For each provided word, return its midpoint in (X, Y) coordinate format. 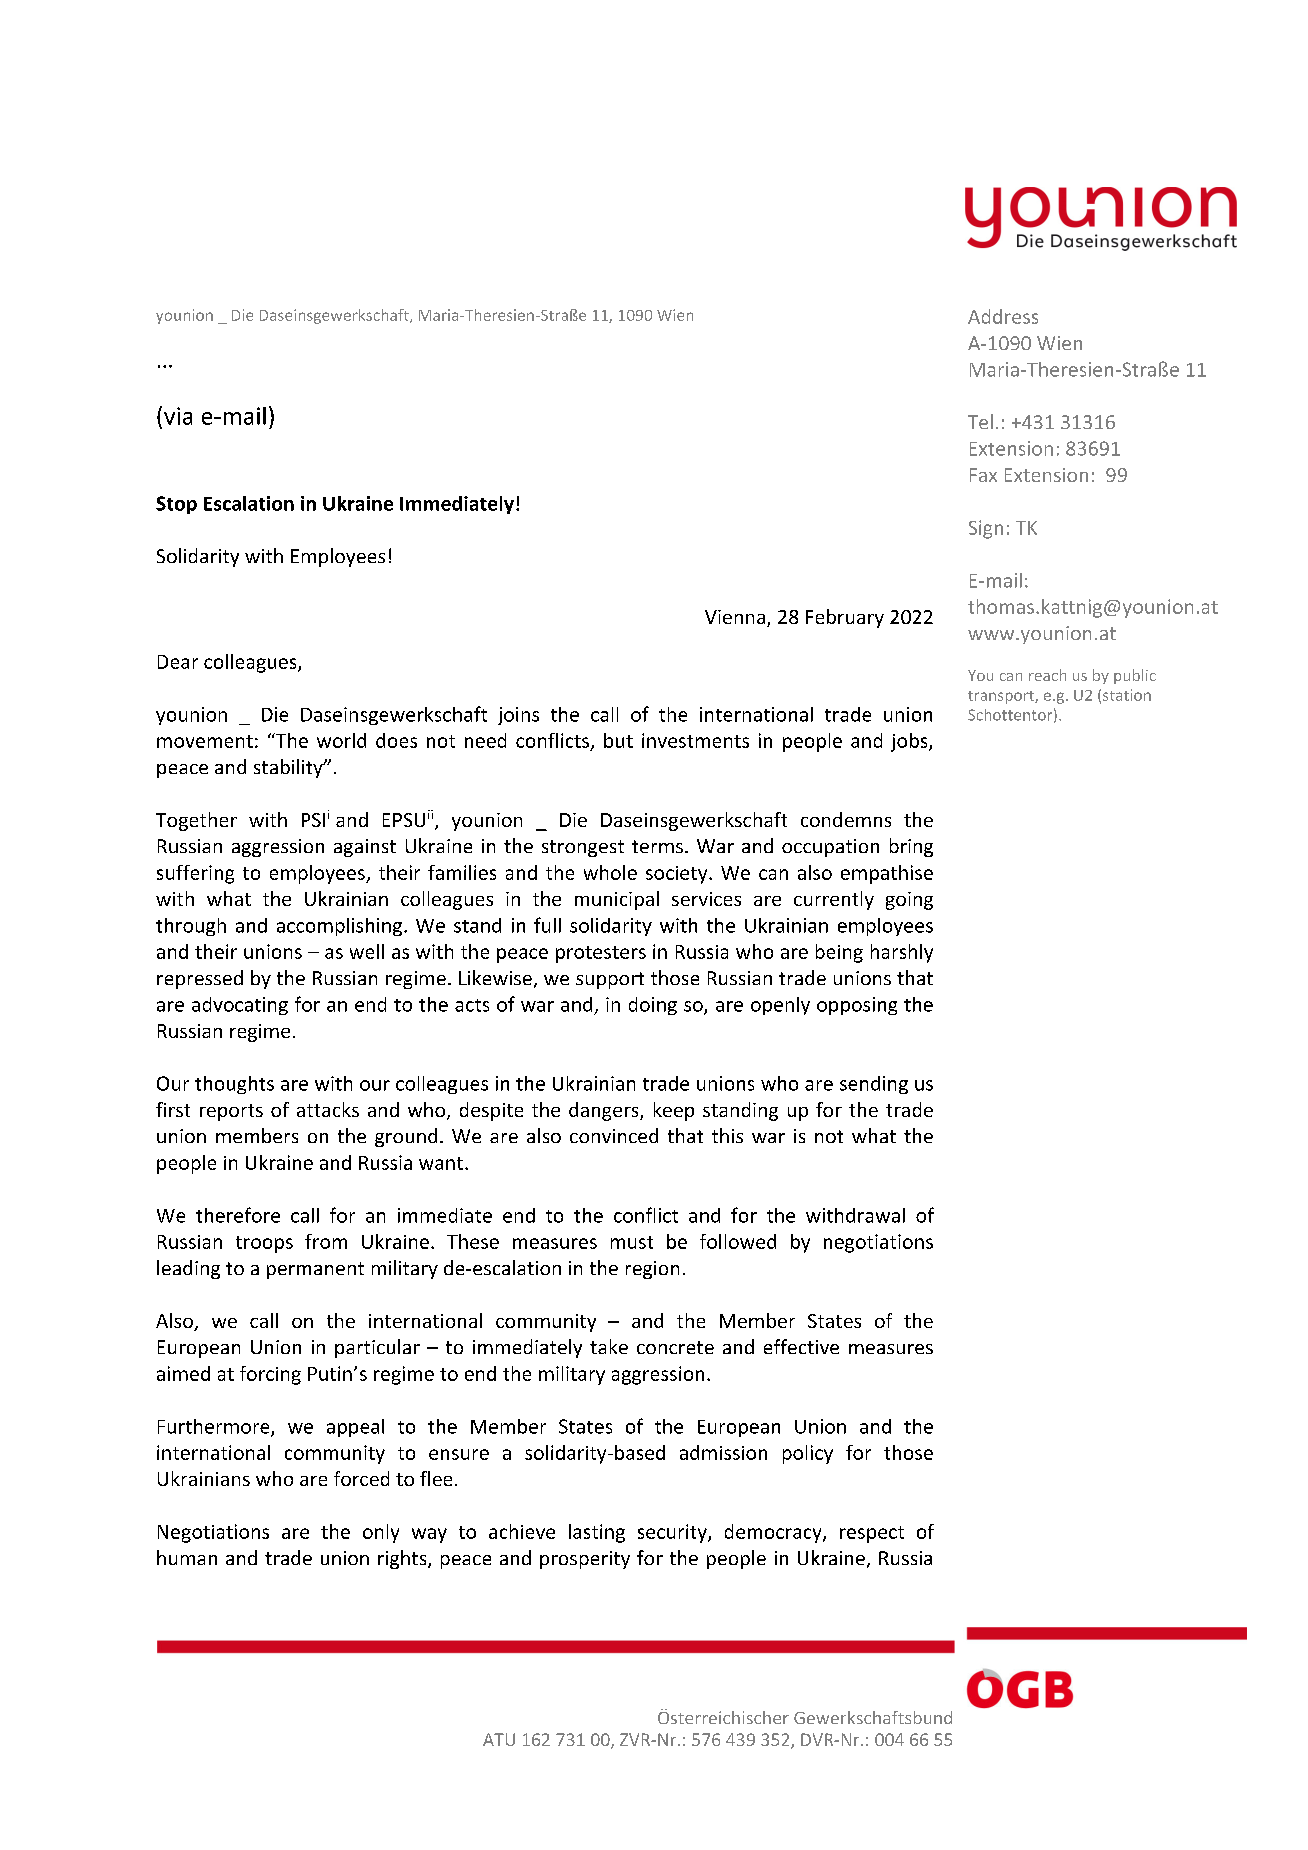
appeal (355, 1428)
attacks (328, 1109)
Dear (178, 662)
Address (1003, 316)
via (178, 416)
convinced (614, 1135)
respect (872, 1534)
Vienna (736, 618)
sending (874, 1085)
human (187, 1557)
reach (1047, 675)
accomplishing (341, 927)
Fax (983, 475)
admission (723, 1452)
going (909, 901)
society (678, 875)
